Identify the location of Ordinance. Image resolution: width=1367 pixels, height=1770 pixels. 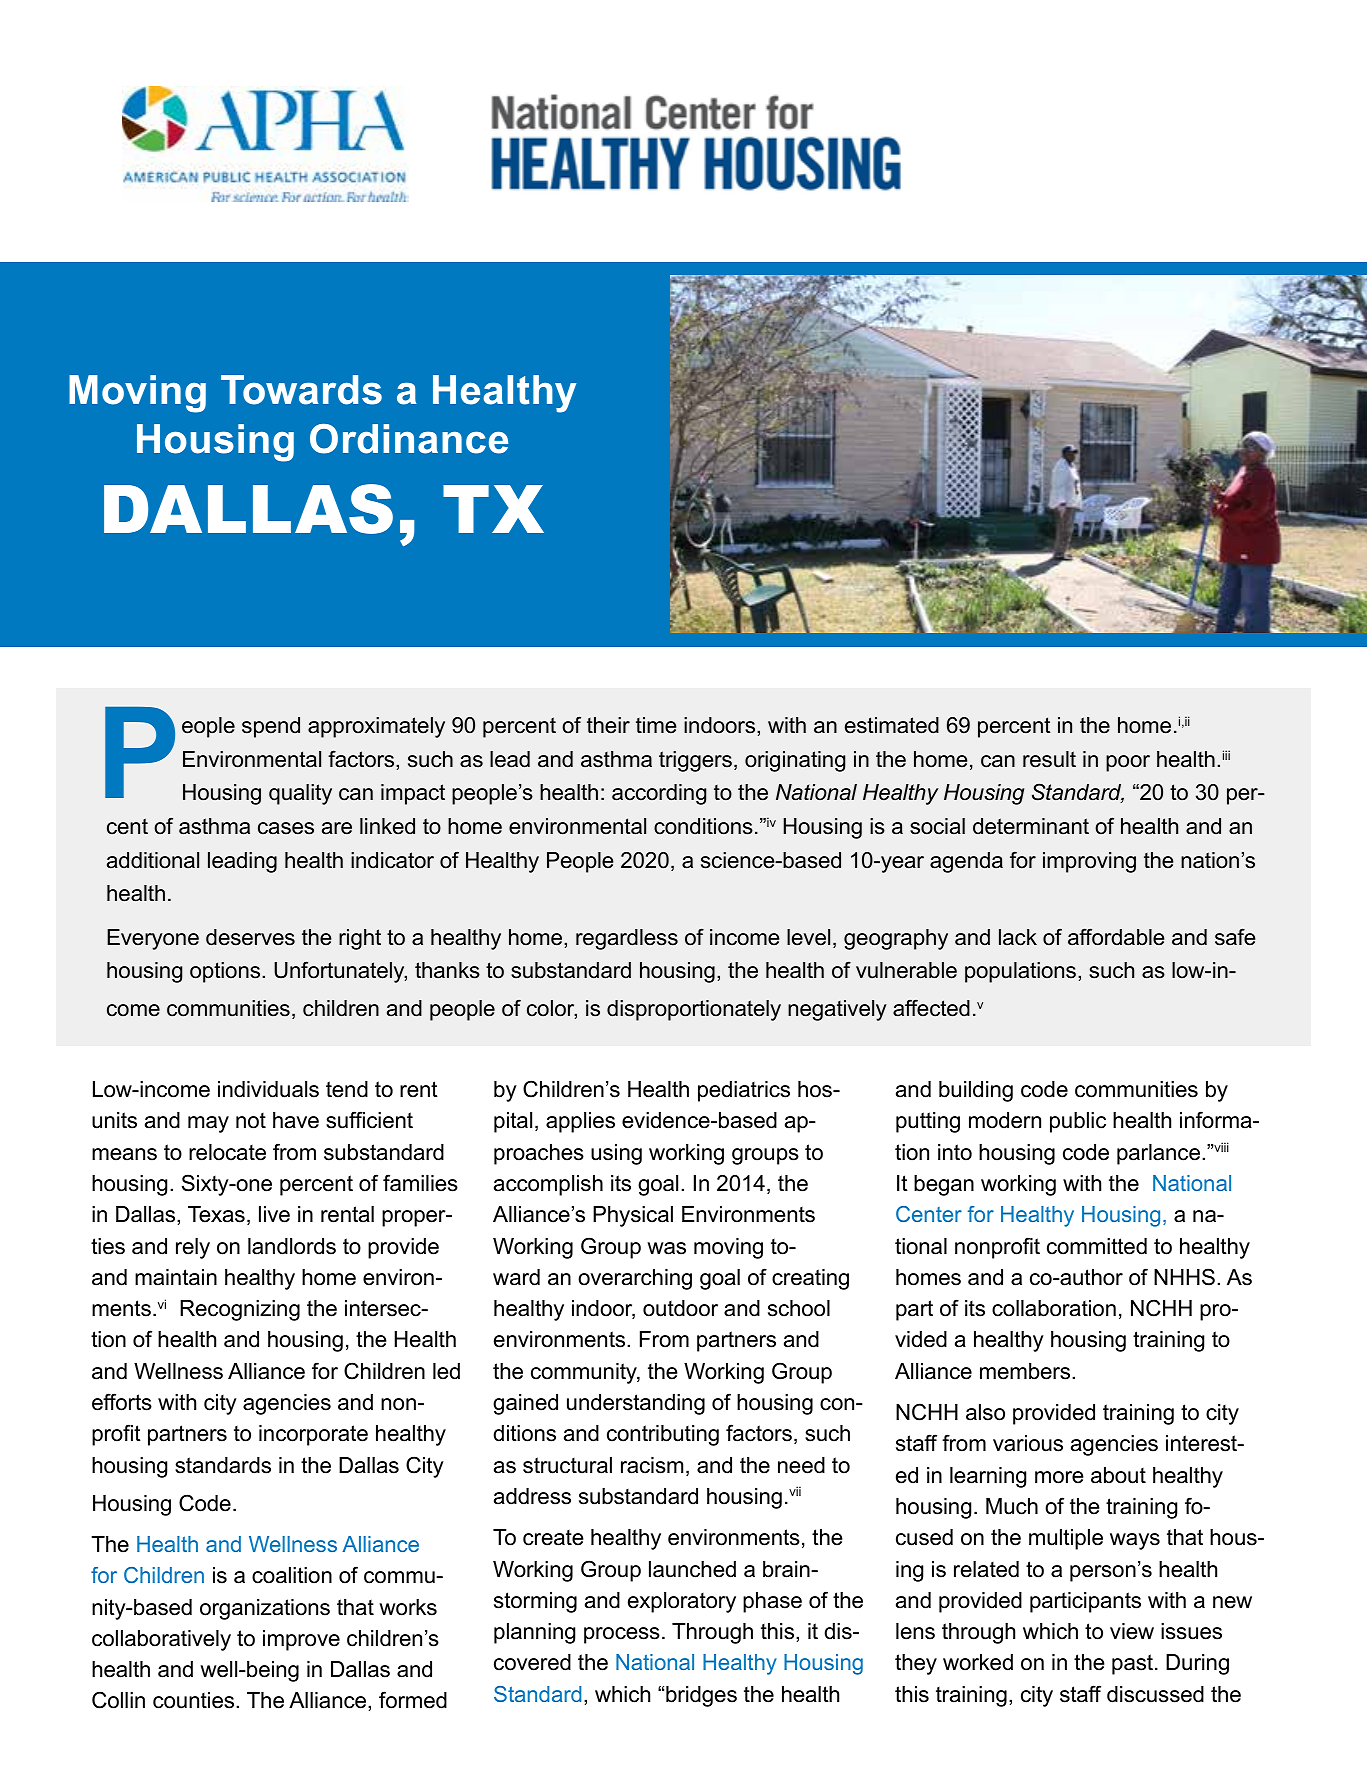
(409, 439).
